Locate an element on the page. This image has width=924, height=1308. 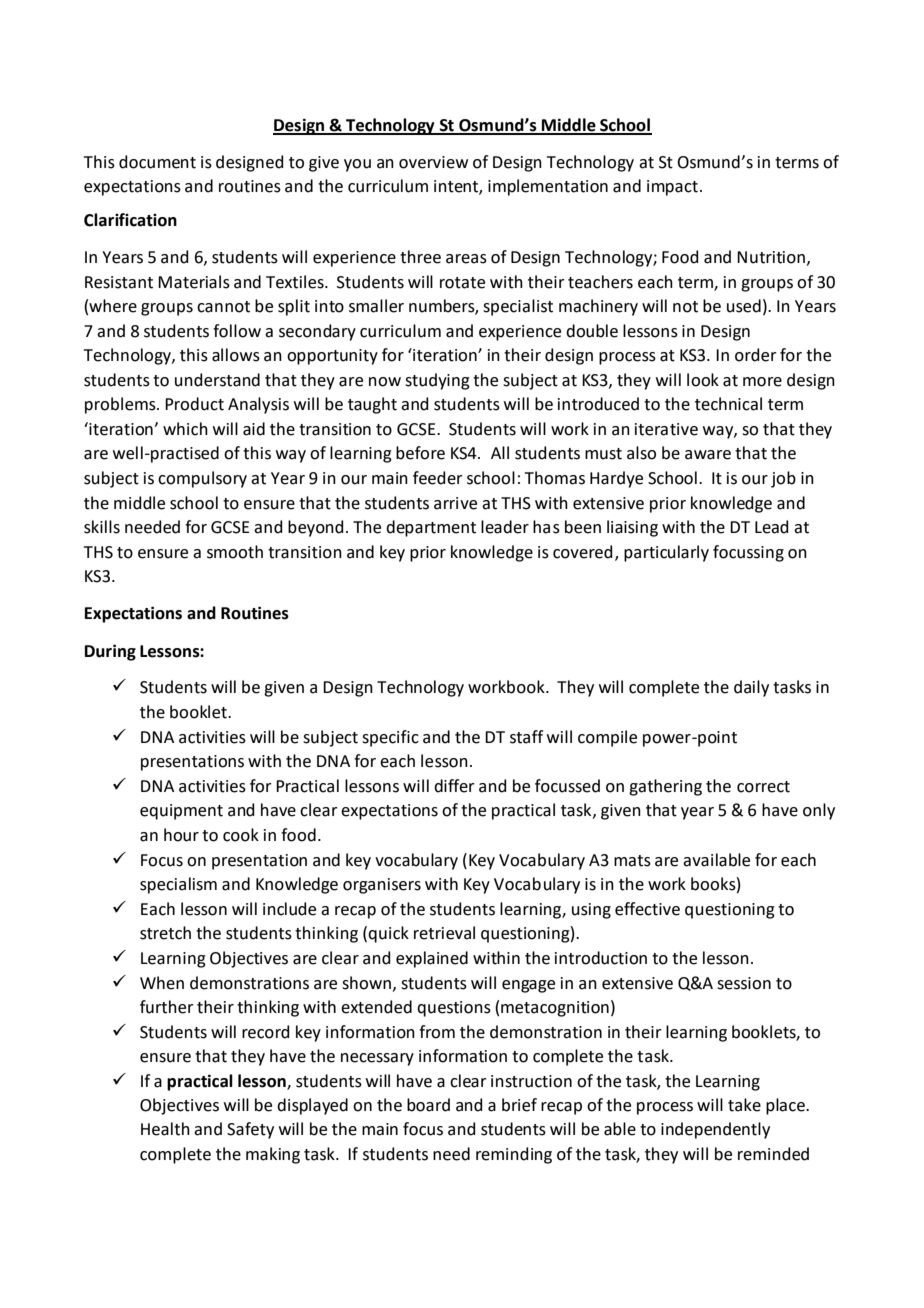
arrive is located at coordinates (455, 503).
